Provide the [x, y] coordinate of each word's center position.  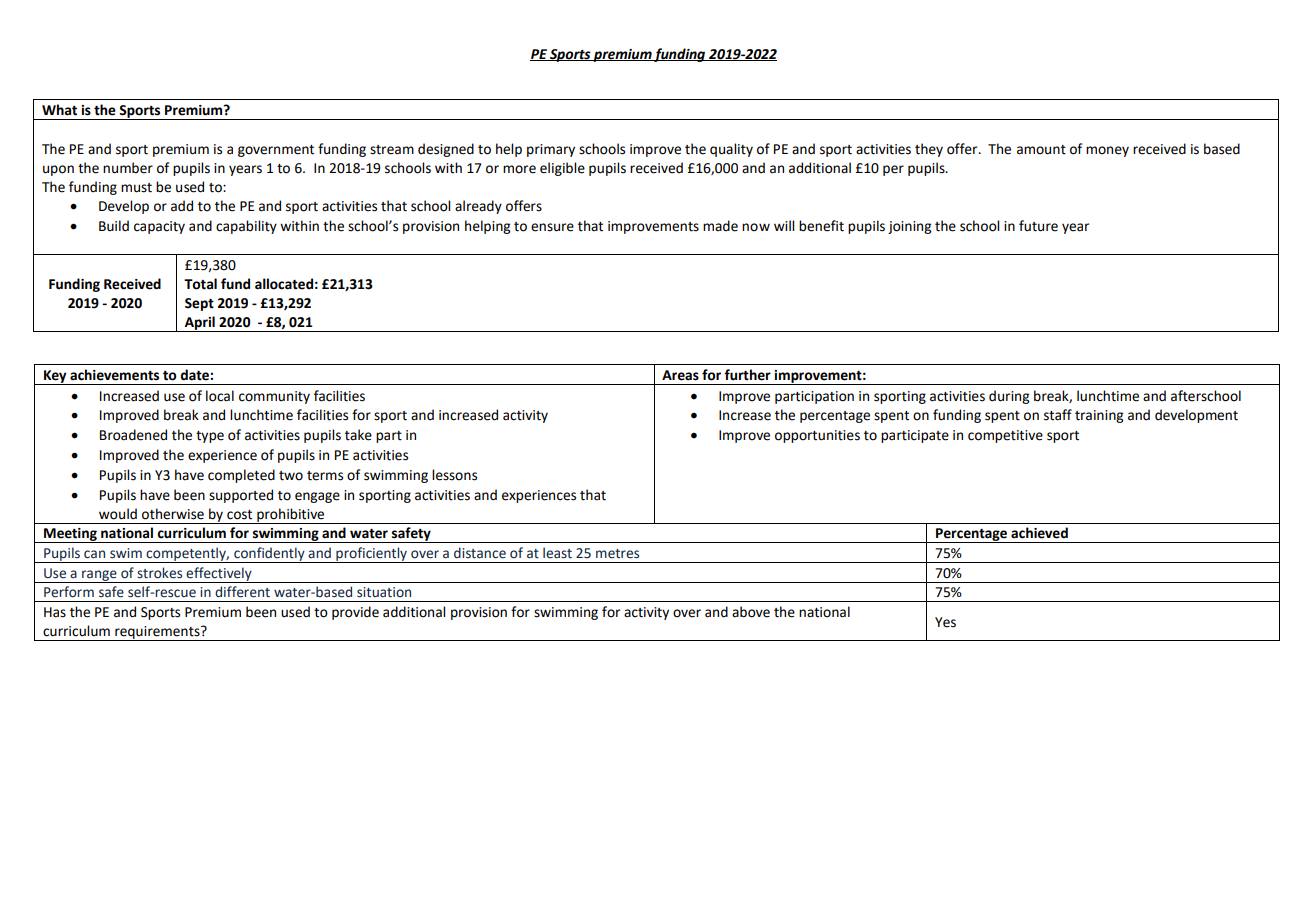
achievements [114, 375]
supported [241, 496]
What [59, 110]
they [929, 150]
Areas [680, 375]
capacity [159, 227]
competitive [1005, 436]
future [1038, 226]
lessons [454, 475]
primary [551, 150]
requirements [157, 633]
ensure [552, 227]
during [1009, 397]
